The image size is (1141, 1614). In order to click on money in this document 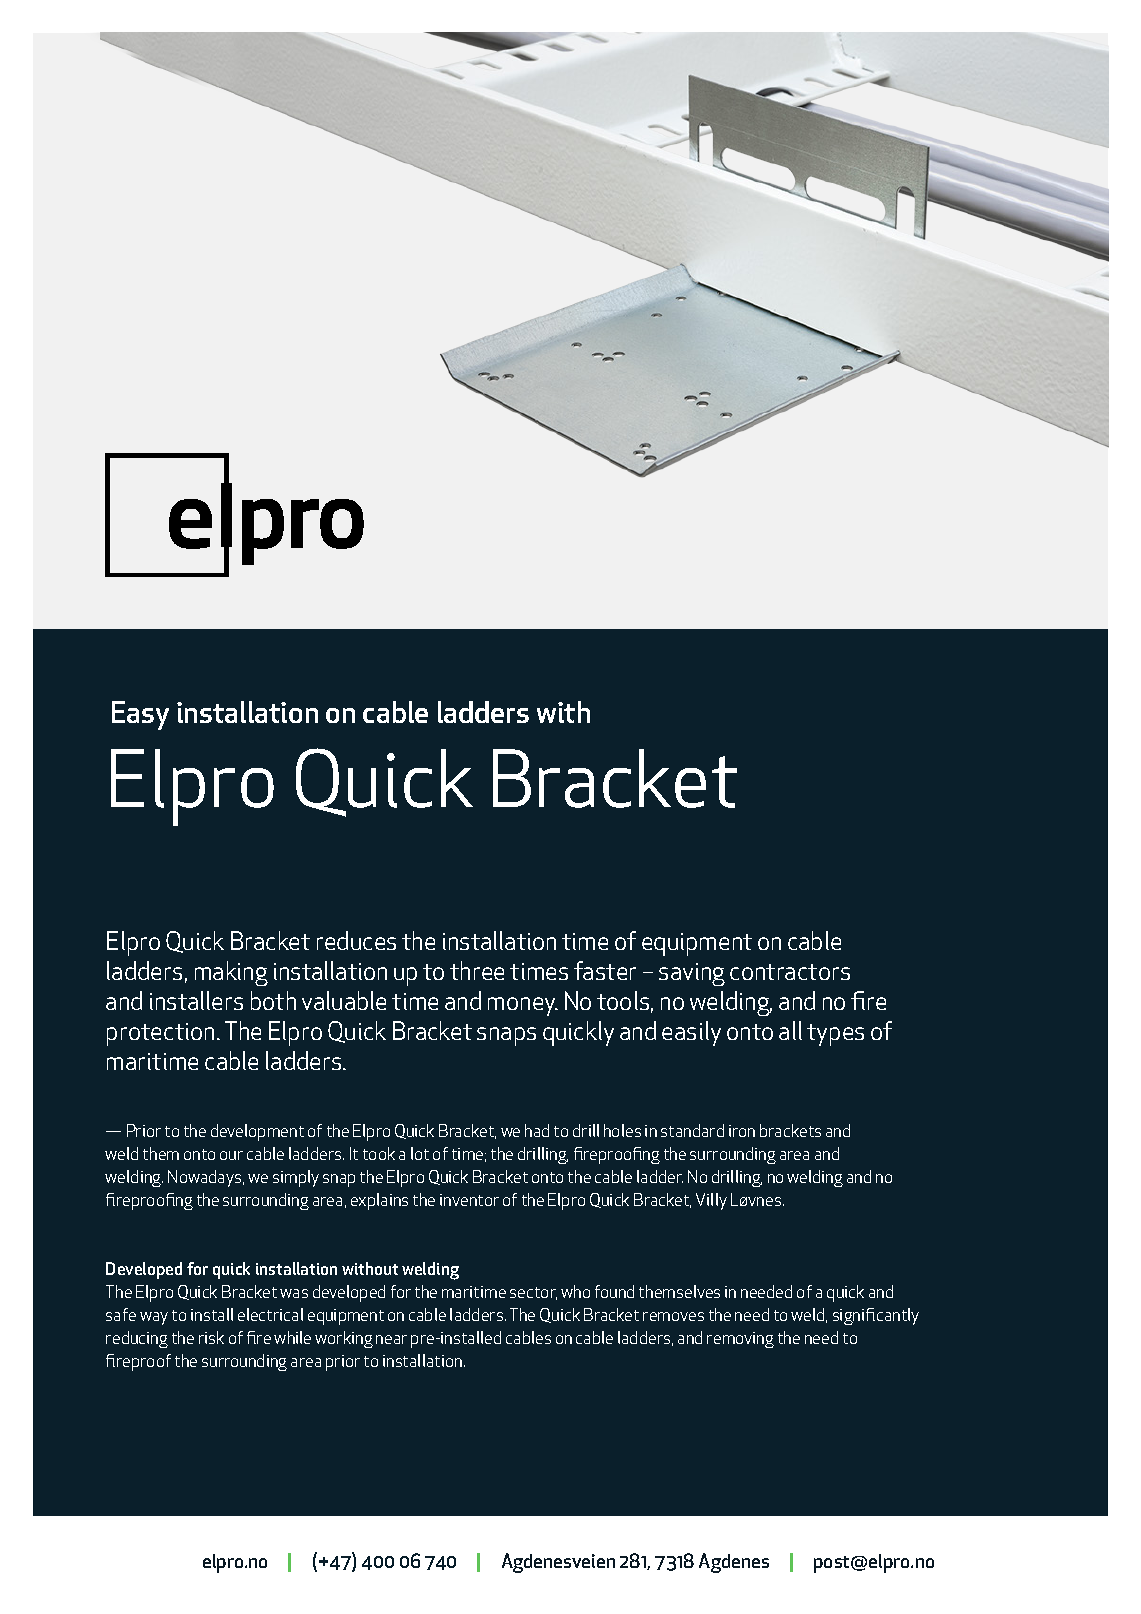, I will do `click(523, 1006)`.
